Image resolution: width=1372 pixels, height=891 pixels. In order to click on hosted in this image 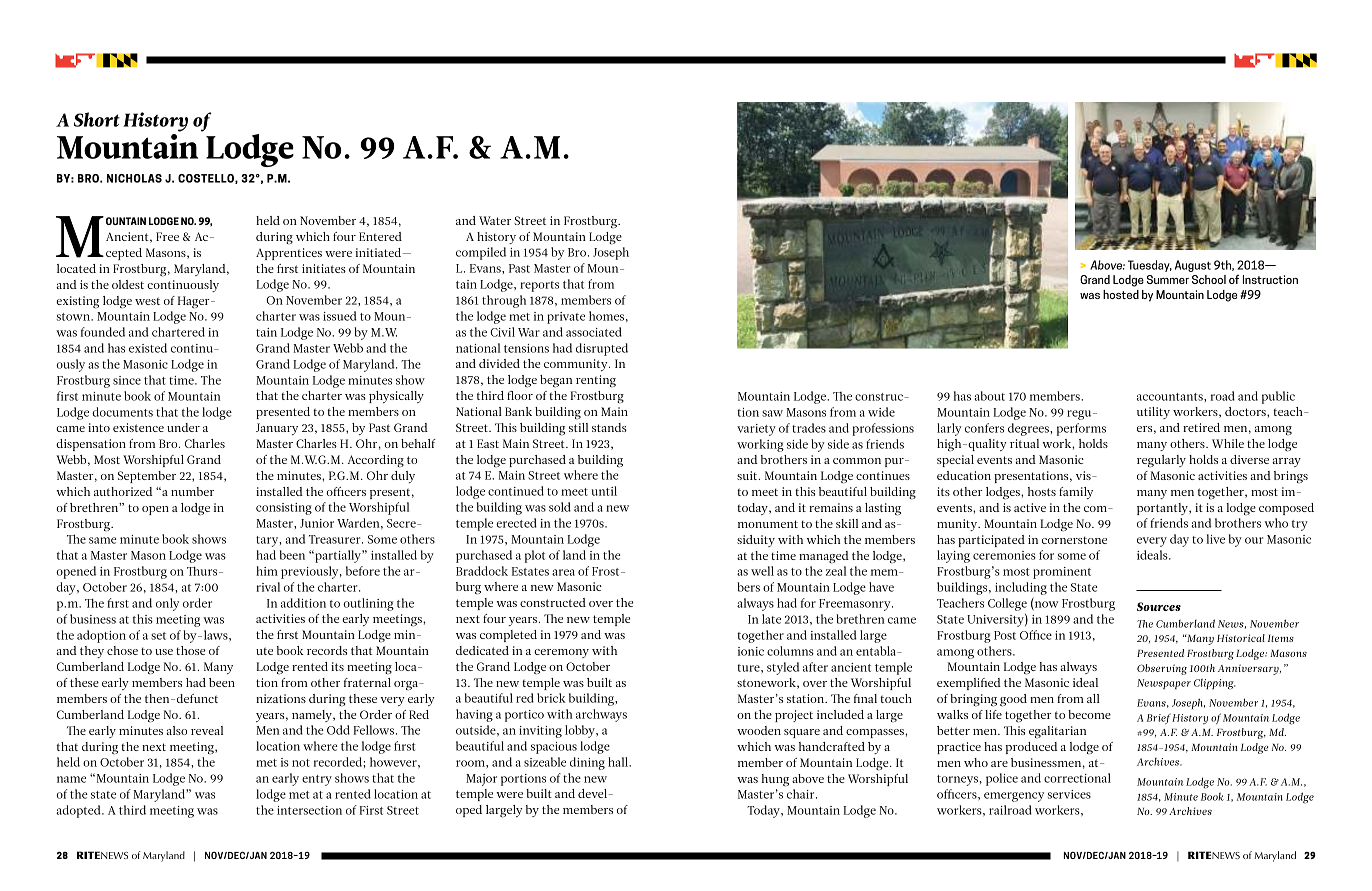, I will do `click(1121, 294)`.
